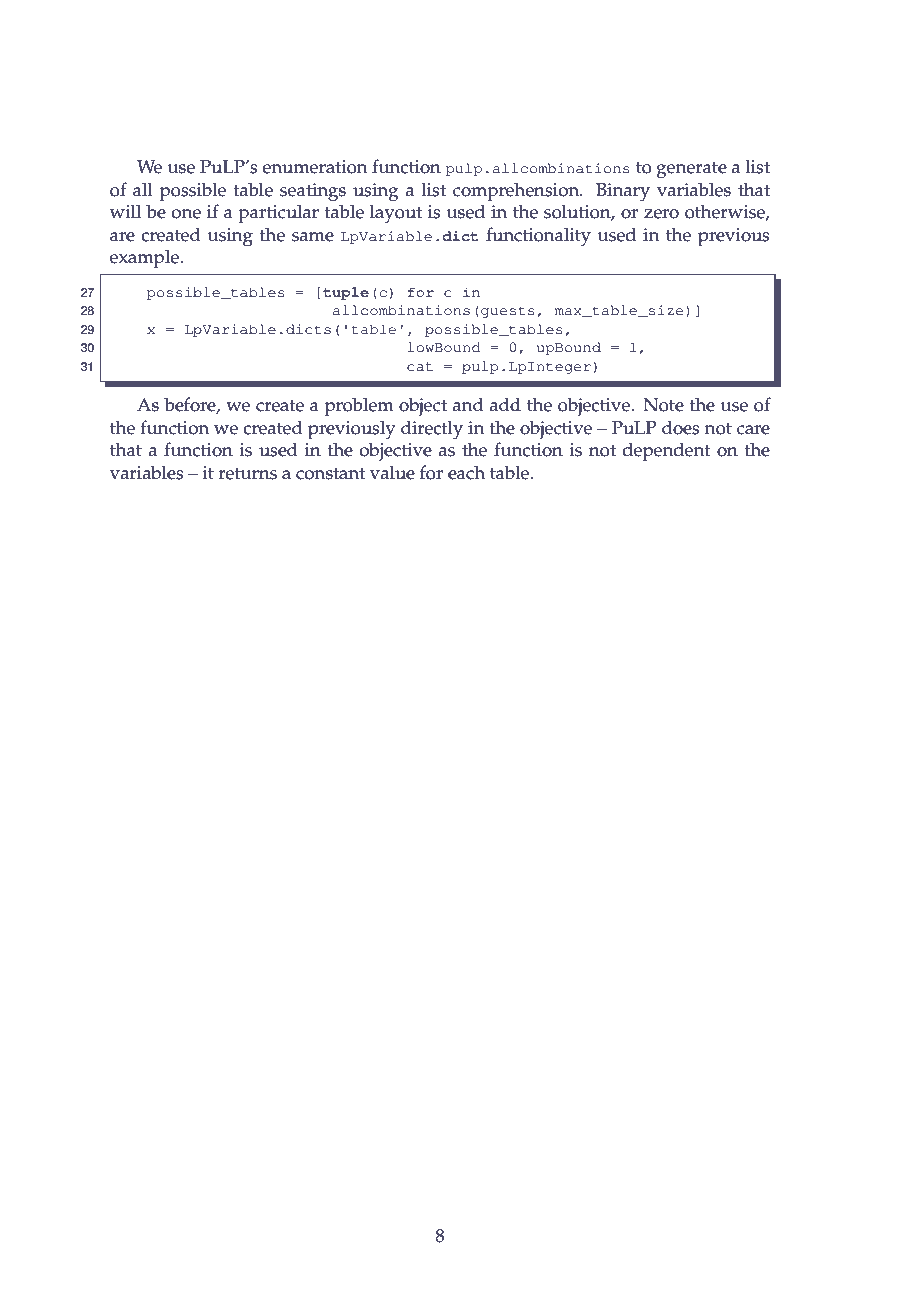 The width and height of the screenshot is (924, 1308). Describe the element at coordinates (466, 472) in the screenshot. I see `each` at that location.
